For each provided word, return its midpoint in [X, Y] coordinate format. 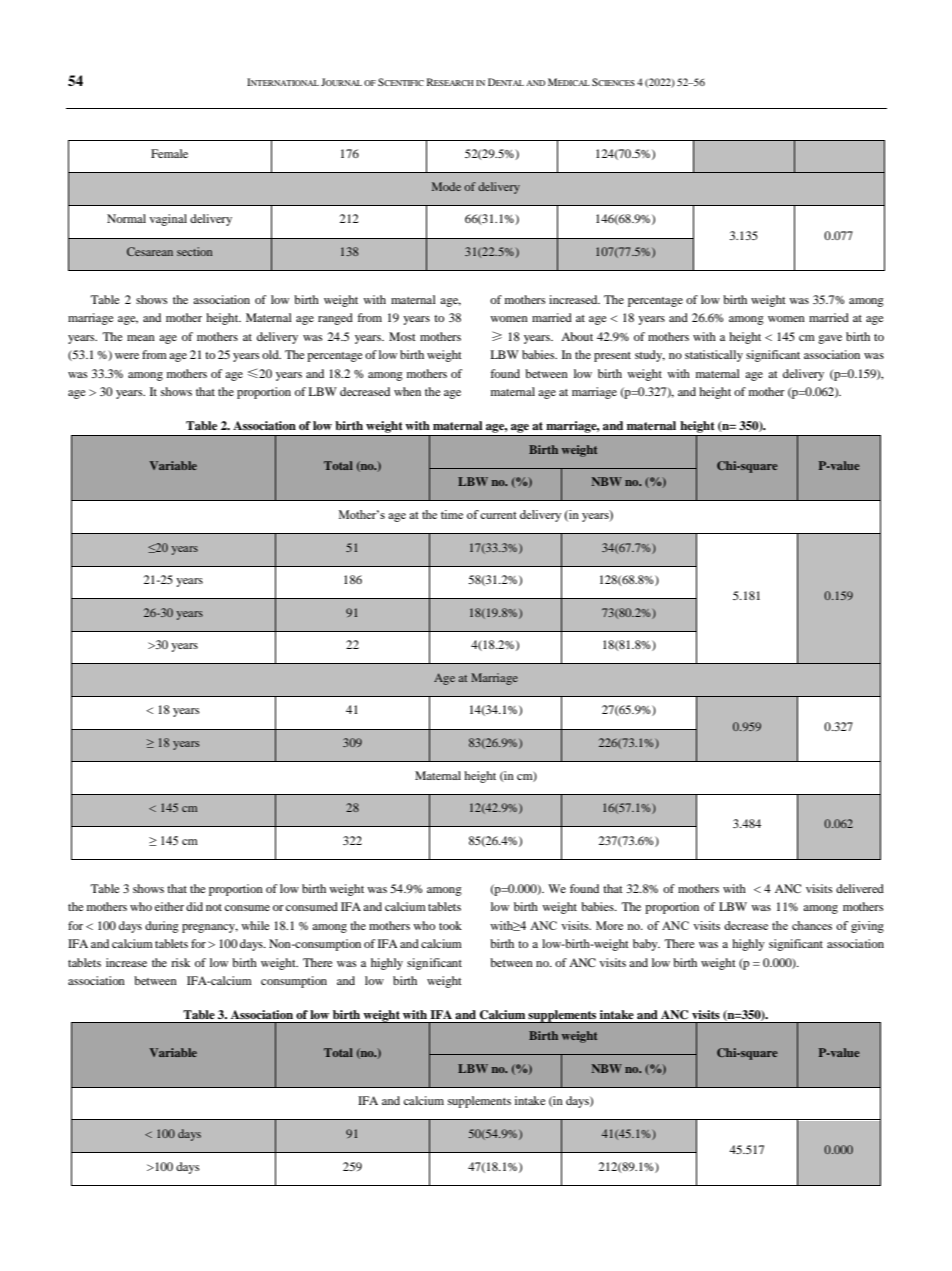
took [450, 925]
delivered [860, 888]
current [498, 515]
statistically [714, 356]
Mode [446, 186]
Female [169, 153]
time [452, 514]
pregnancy [210, 928]
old [271, 354]
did [194, 906]
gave [830, 339]
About [577, 336]
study [650, 356]
